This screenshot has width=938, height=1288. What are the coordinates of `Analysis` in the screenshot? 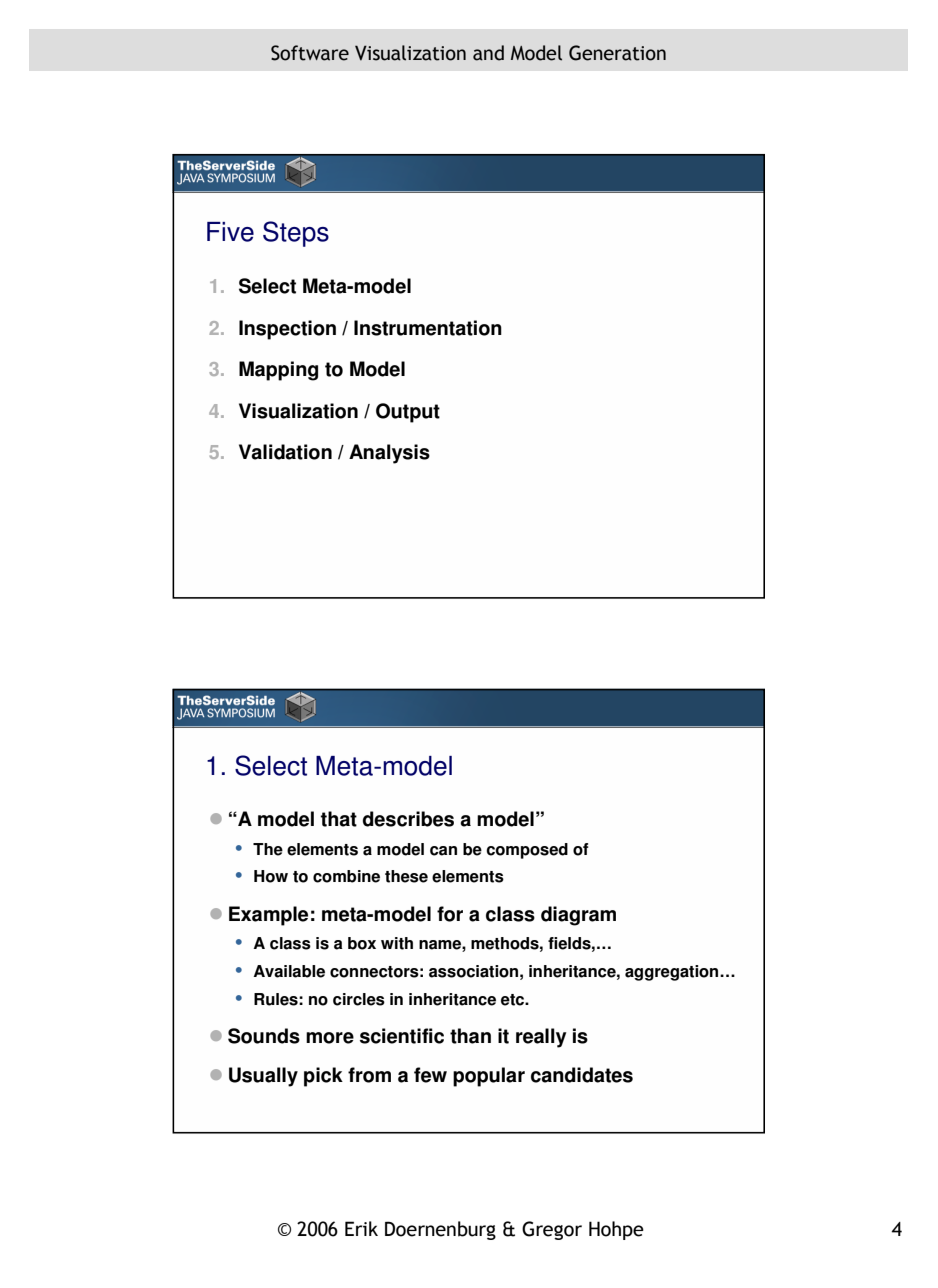 It's located at (389, 454).
